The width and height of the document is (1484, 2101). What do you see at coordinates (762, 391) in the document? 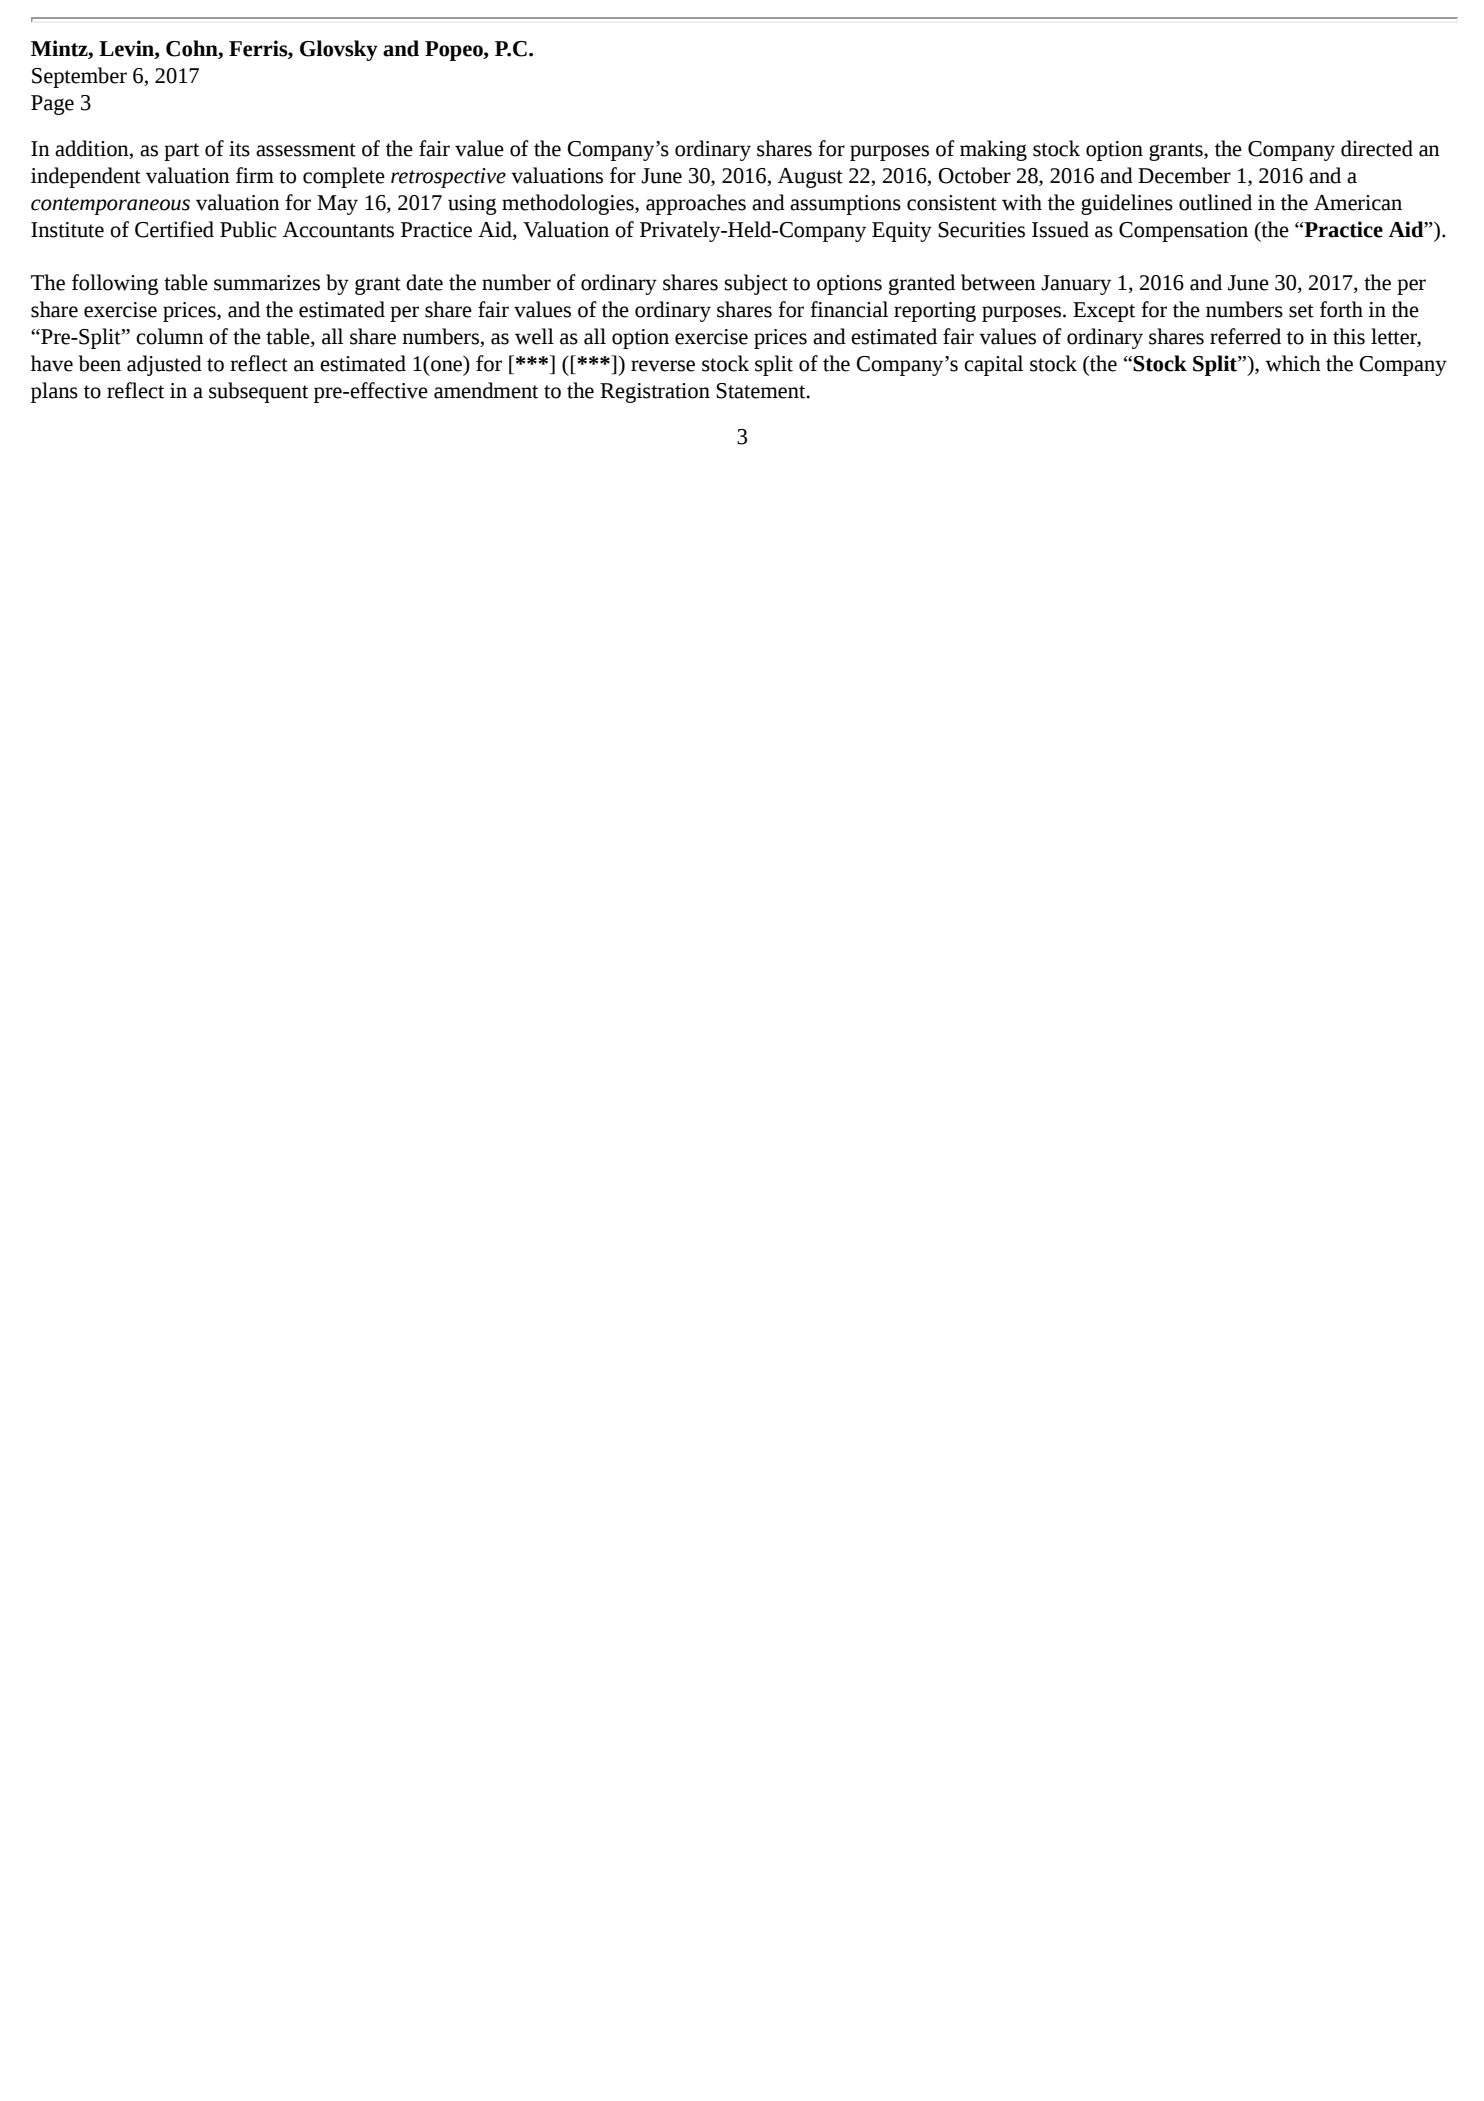
I see `Statement` at bounding box center [762, 391].
